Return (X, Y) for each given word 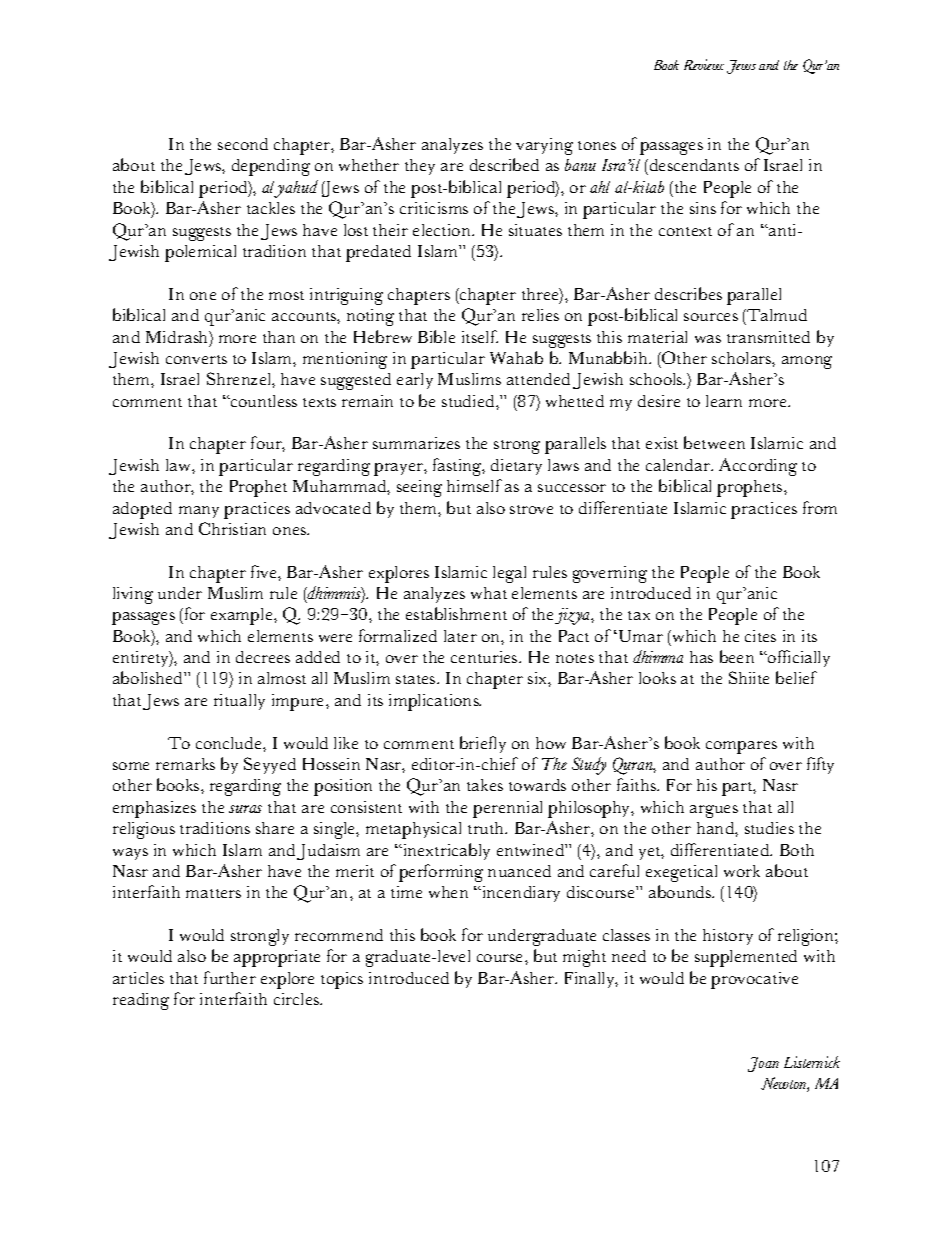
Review (704, 64)
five (265, 571)
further (230, 977)
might (584, 958)
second (243, 144)
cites (760, 636)
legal (509, 574)
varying (544, 146)
